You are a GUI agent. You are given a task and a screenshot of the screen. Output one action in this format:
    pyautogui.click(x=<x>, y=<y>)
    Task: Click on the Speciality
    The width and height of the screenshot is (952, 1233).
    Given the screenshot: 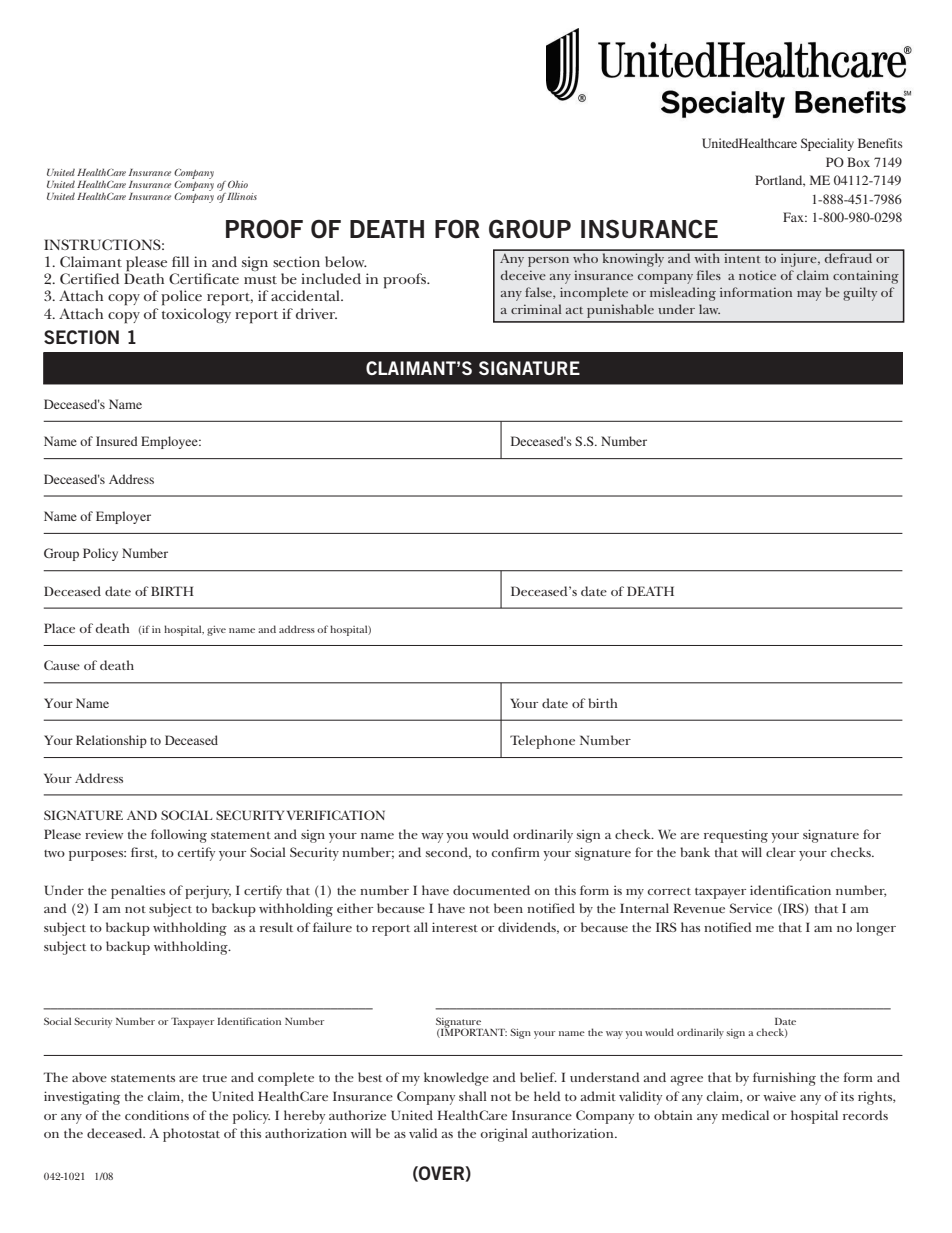 What is the action you would take?
    pyautogui.click(x=827, y=144)
